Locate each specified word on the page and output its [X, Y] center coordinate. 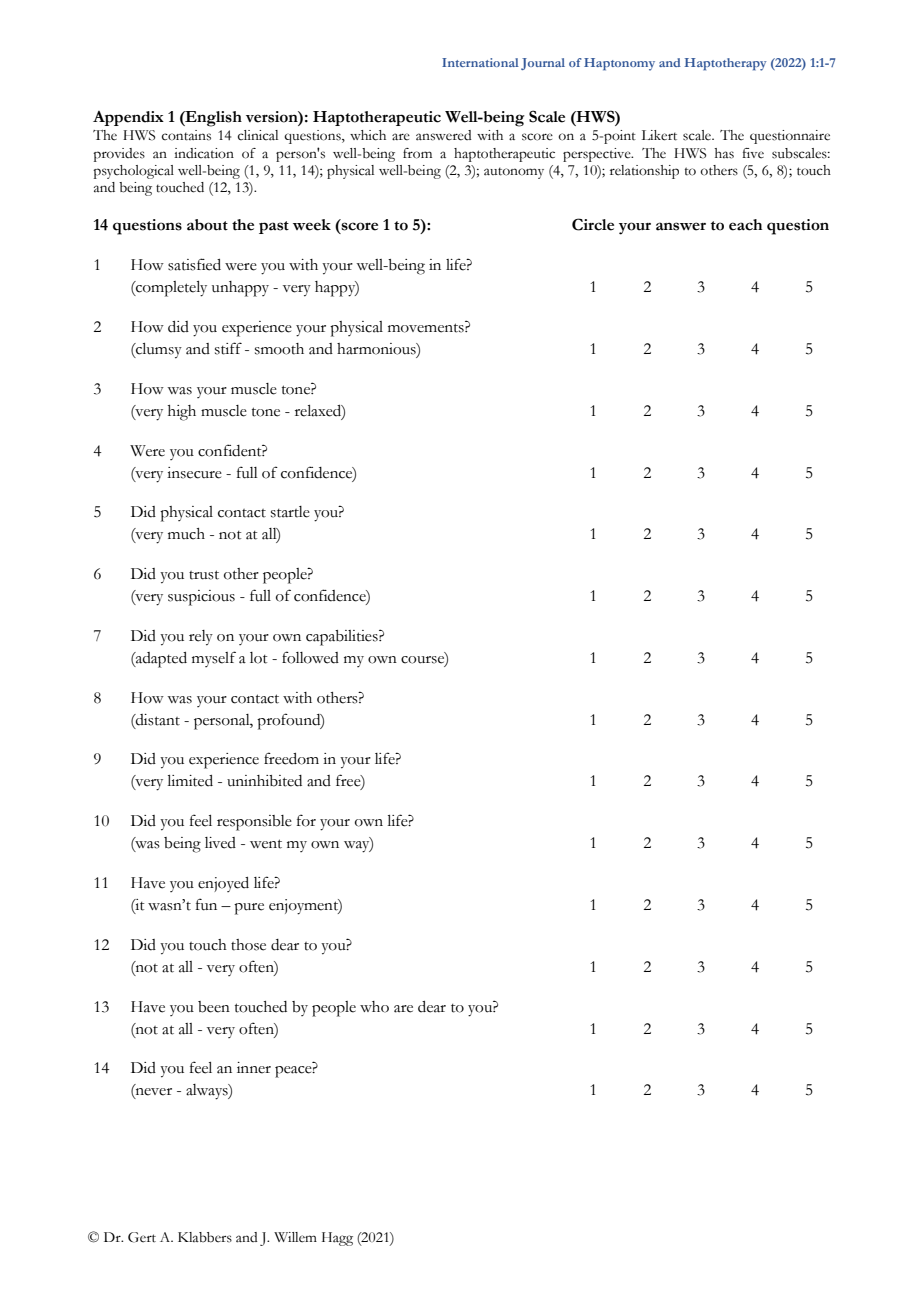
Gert [142, 1237]
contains [186, 135]
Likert [659, 135]
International [480, 62]
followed [310, 657]
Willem [295, 1237]
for [306, 820]
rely [201, 638]
